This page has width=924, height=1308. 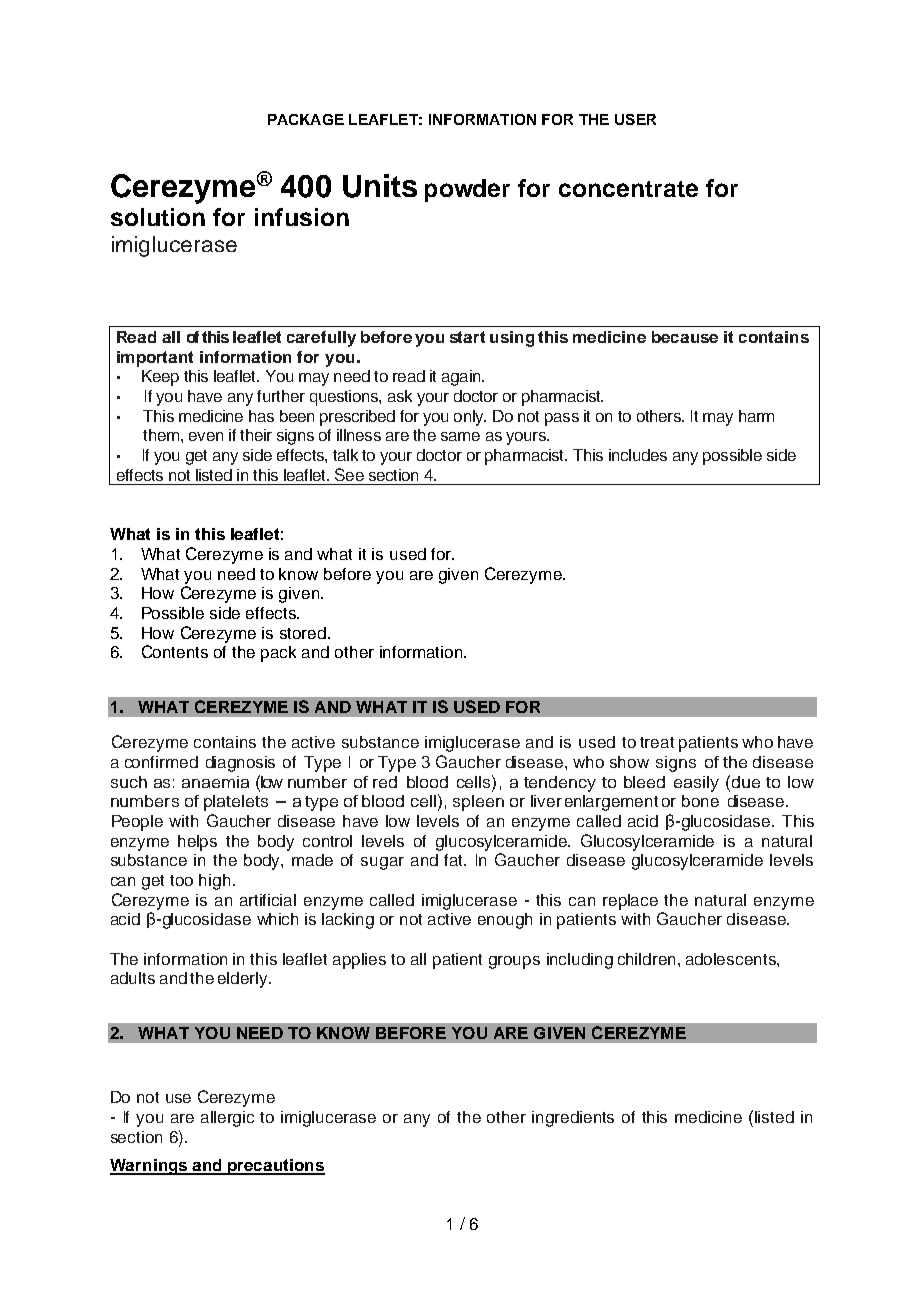 What do you see at coordinates (158, 217) in the page?
I see `solution` at bounding box center [158, 217].
